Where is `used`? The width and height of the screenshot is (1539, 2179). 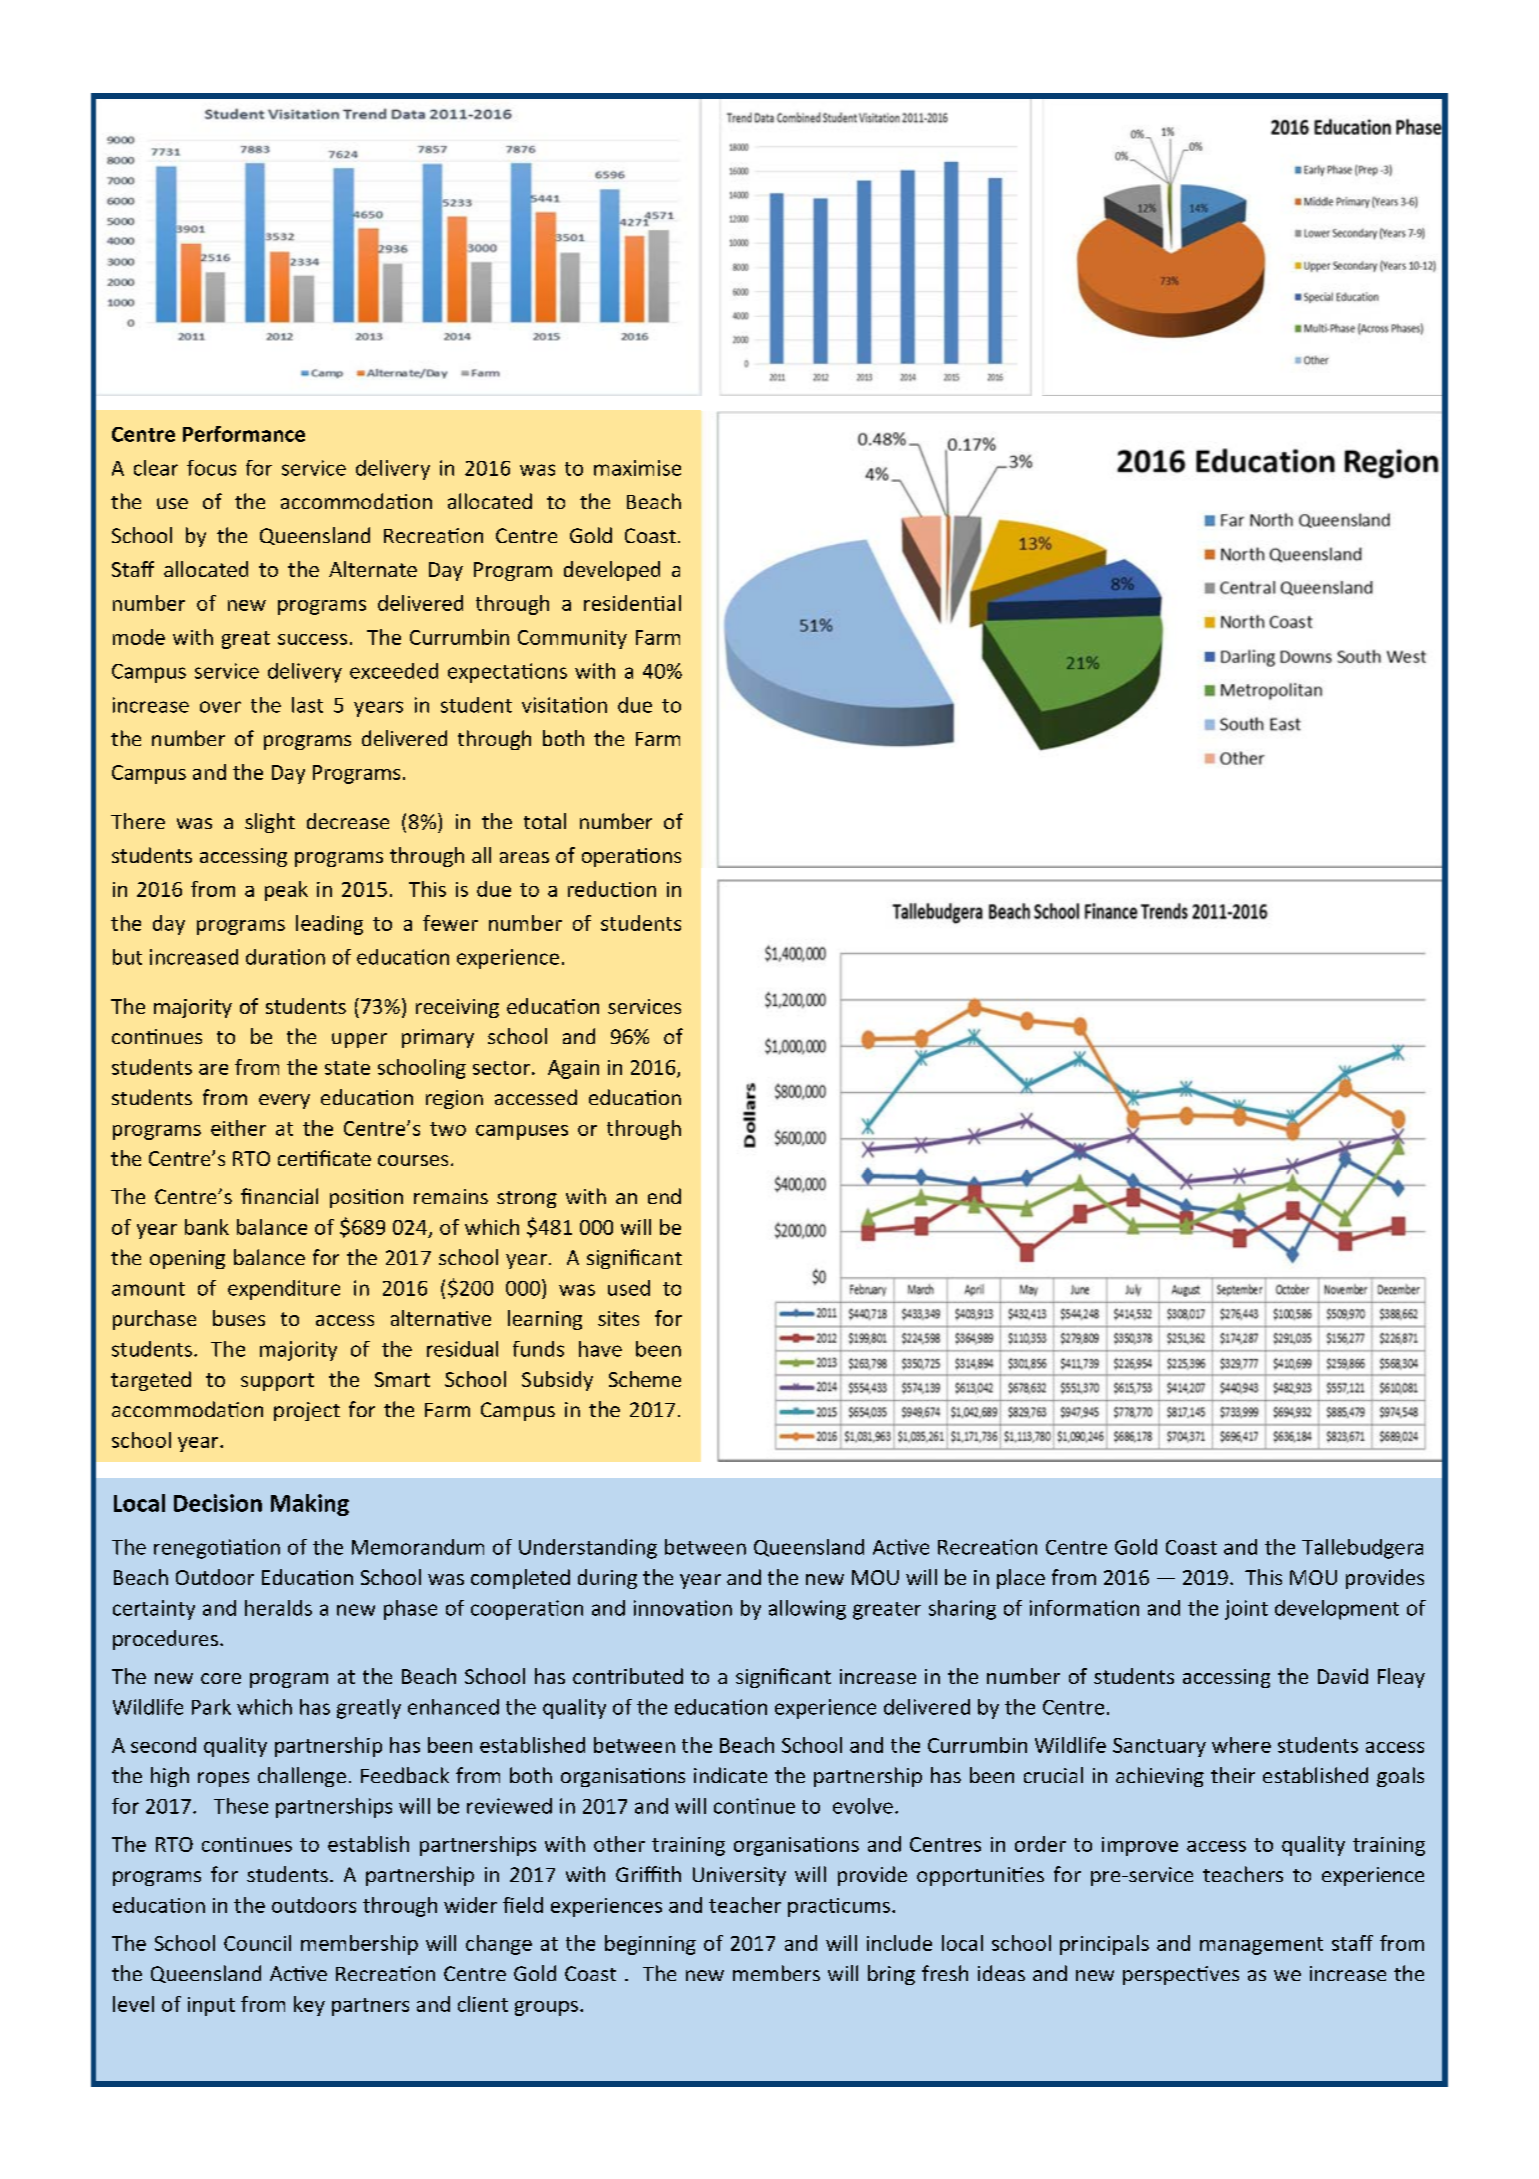 used is located at coordinates (629, 1288).
